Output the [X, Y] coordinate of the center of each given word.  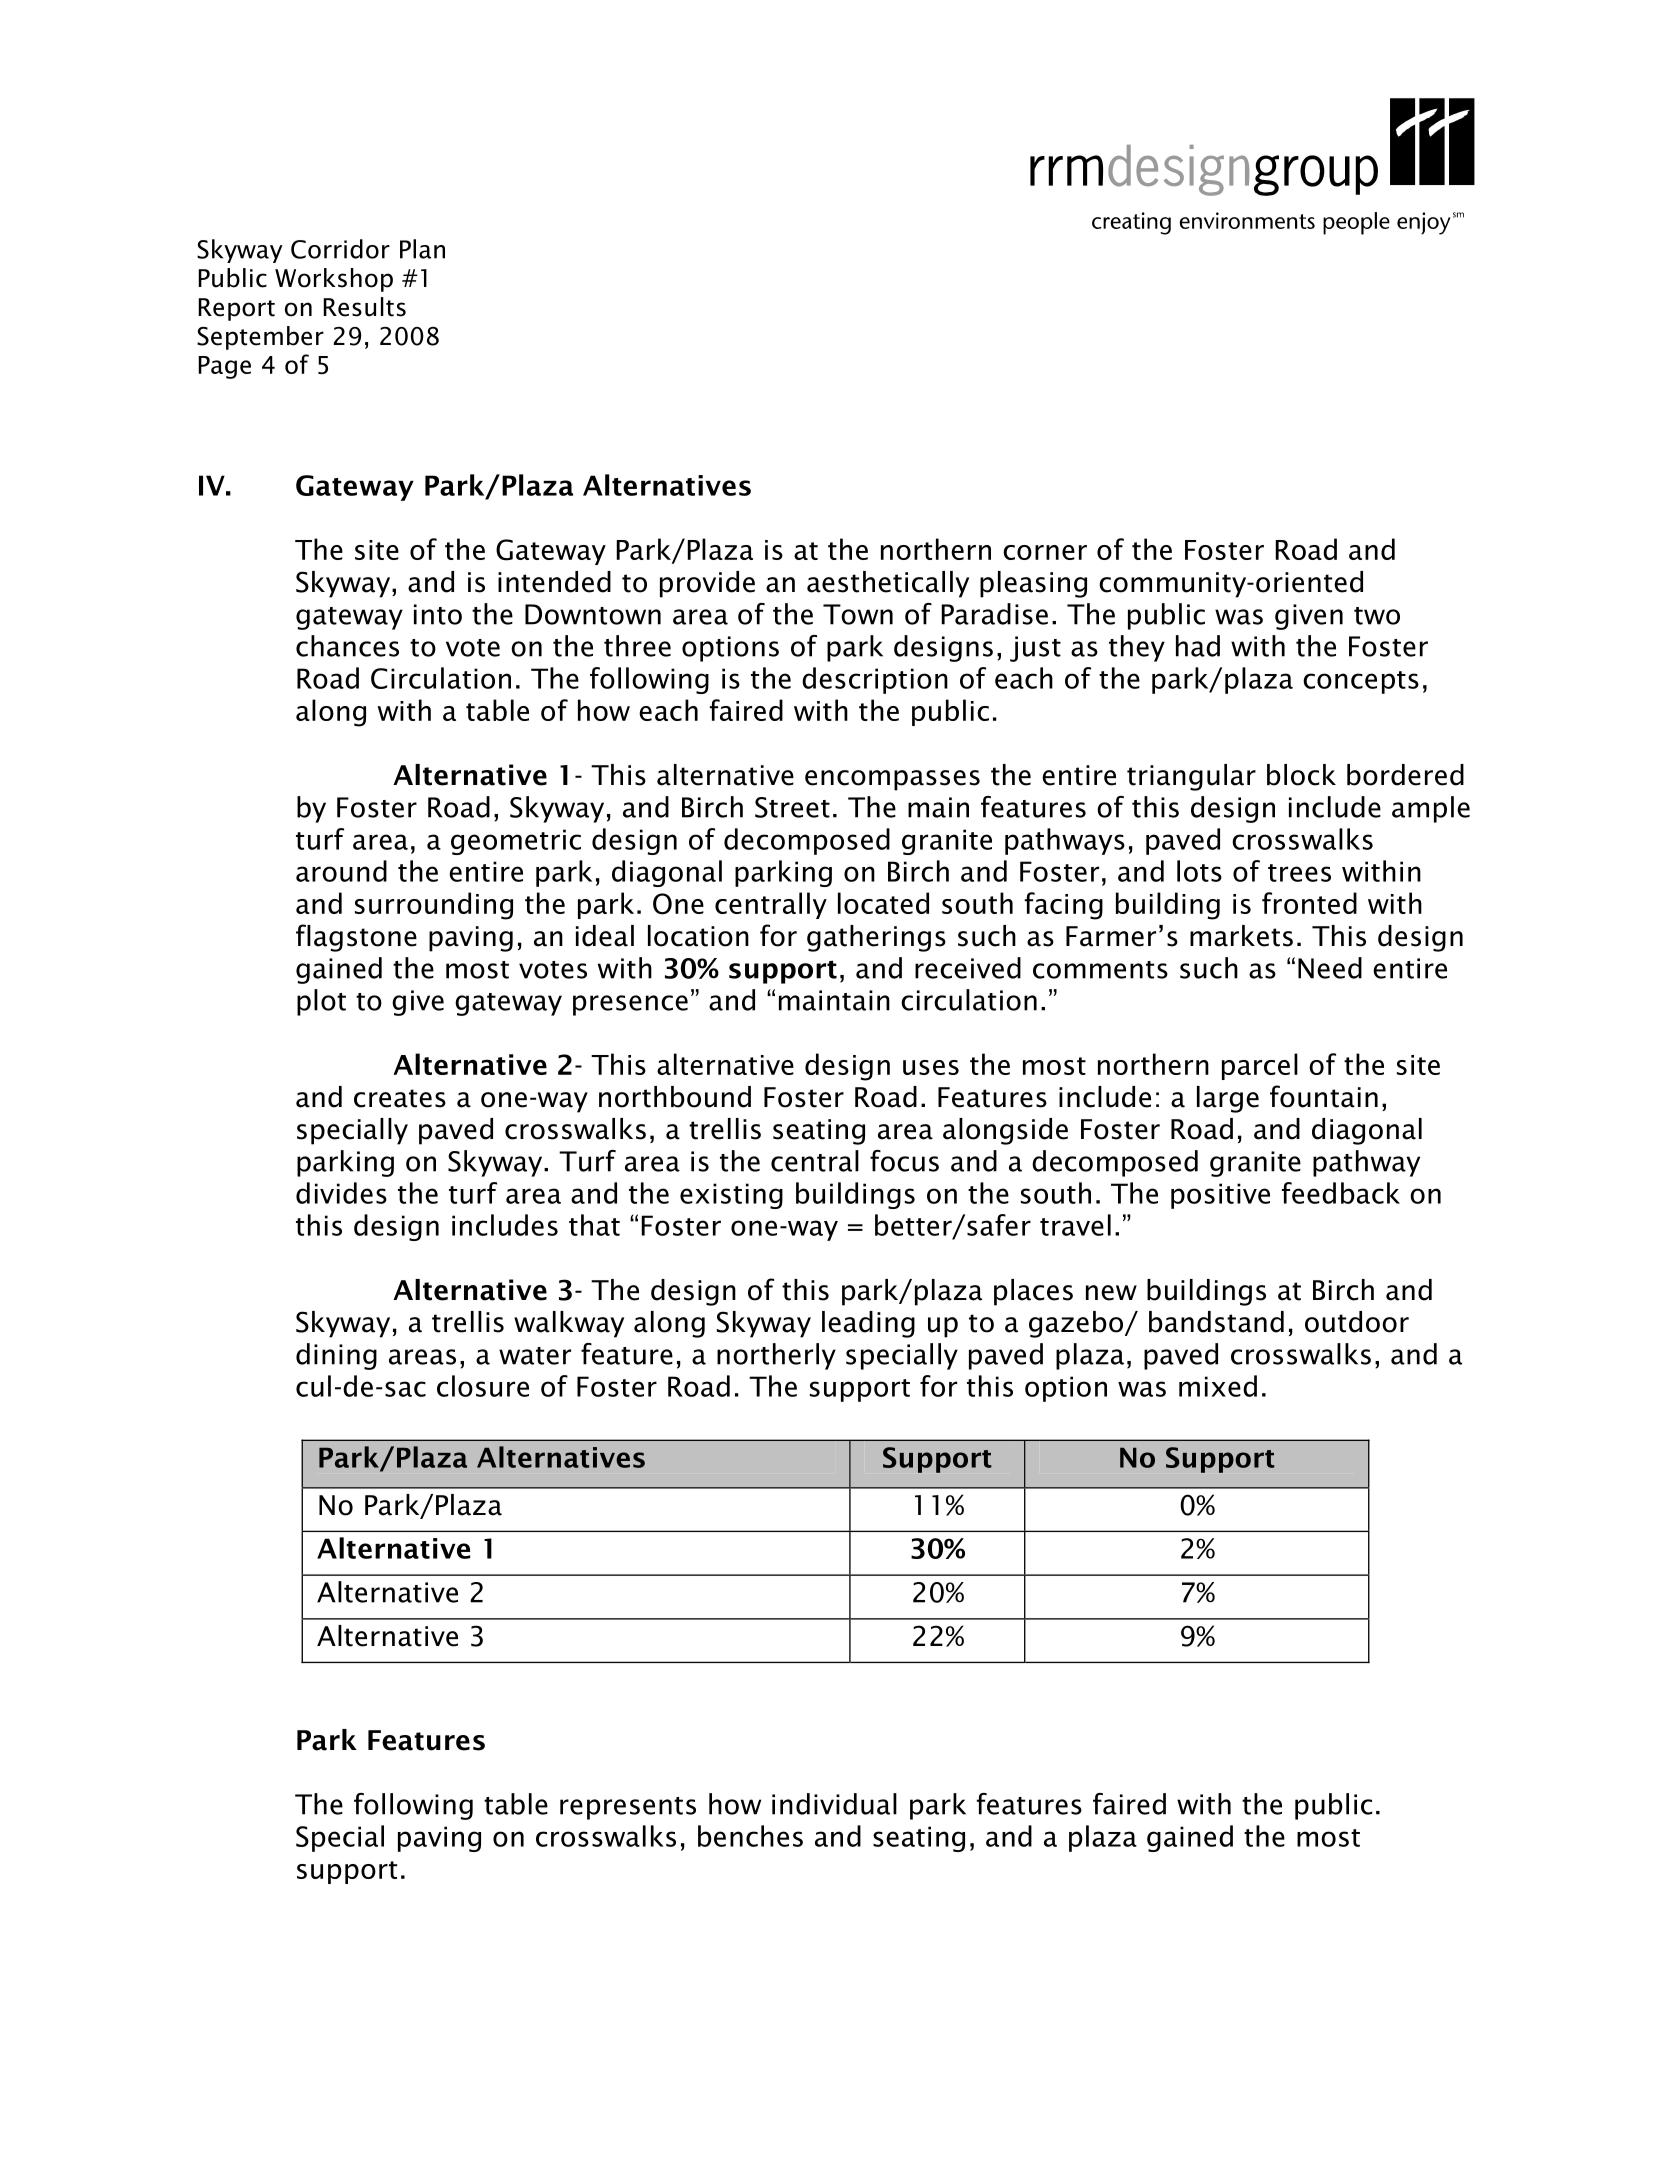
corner [1045, 552]
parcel [1260, 1066]
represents [628, 1808]
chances [347, 646]
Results [364, 307]
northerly [776, 1356]
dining [336, 1356]
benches [750, 1836]
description [875, 680]
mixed [1218, 1386]
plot [321, 1002]
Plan [422, 249]
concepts [1361, 682]
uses [931, 1067]
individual [834, 1804]
